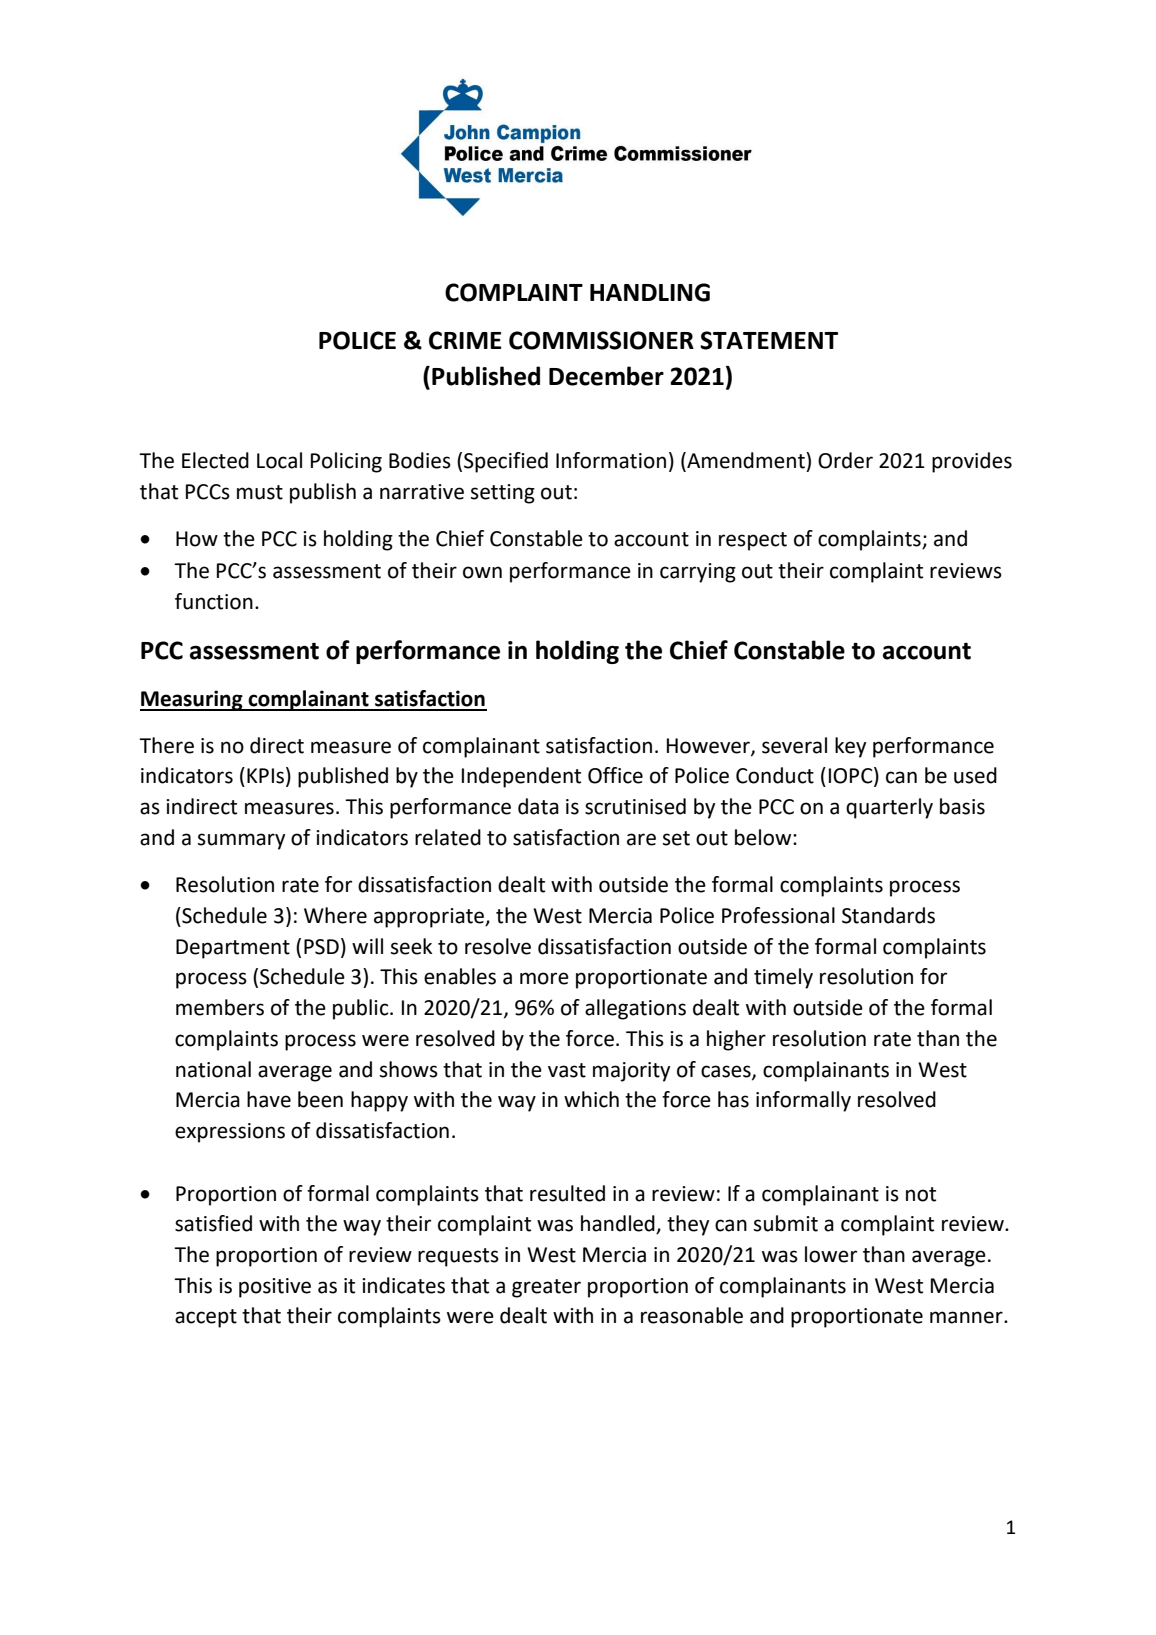  Describe the element at coordinates (233, 949) in the document. I see `Department` at that location.
